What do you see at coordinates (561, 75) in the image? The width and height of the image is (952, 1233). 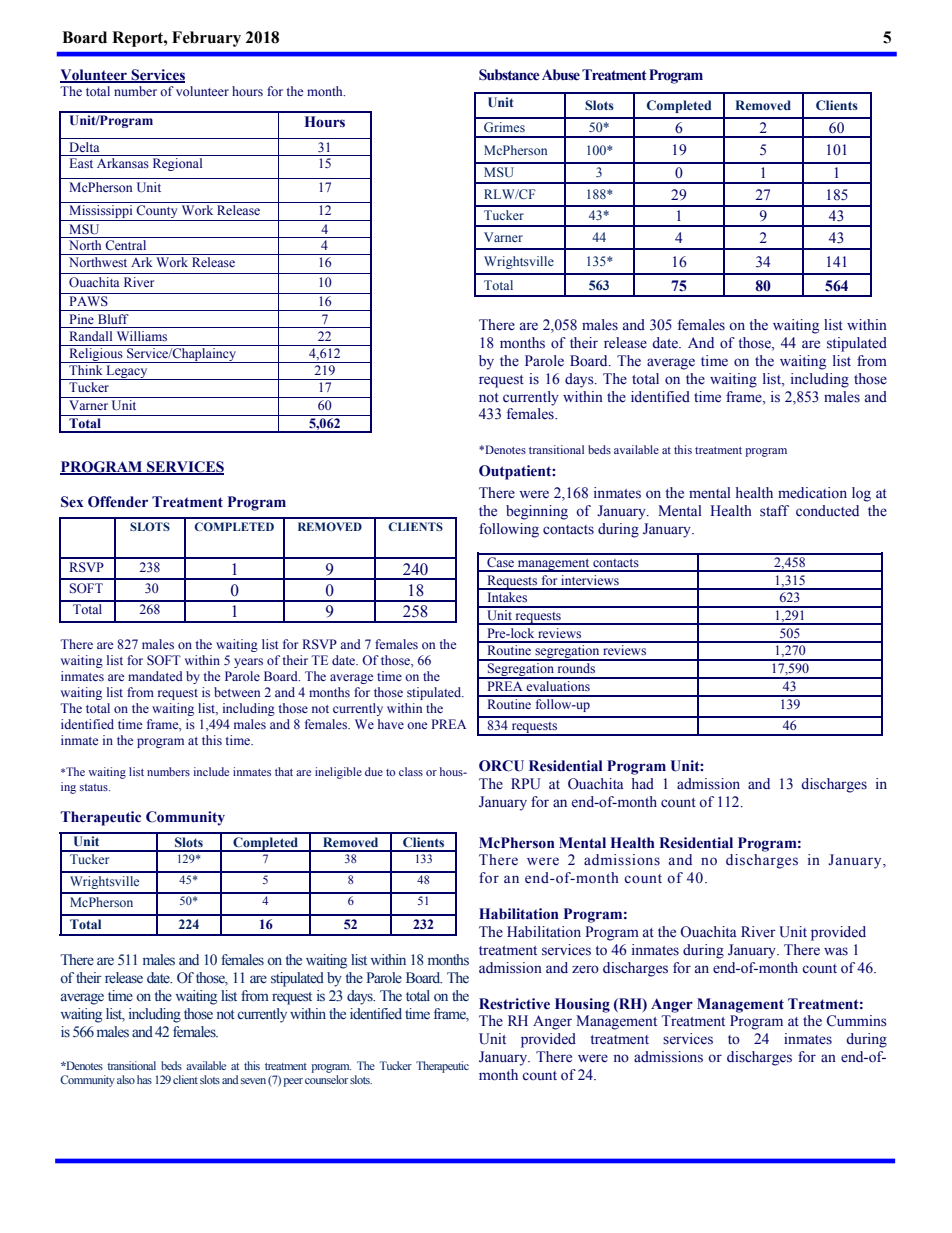 I see `Abuse` at bounding box center [561, 75].
